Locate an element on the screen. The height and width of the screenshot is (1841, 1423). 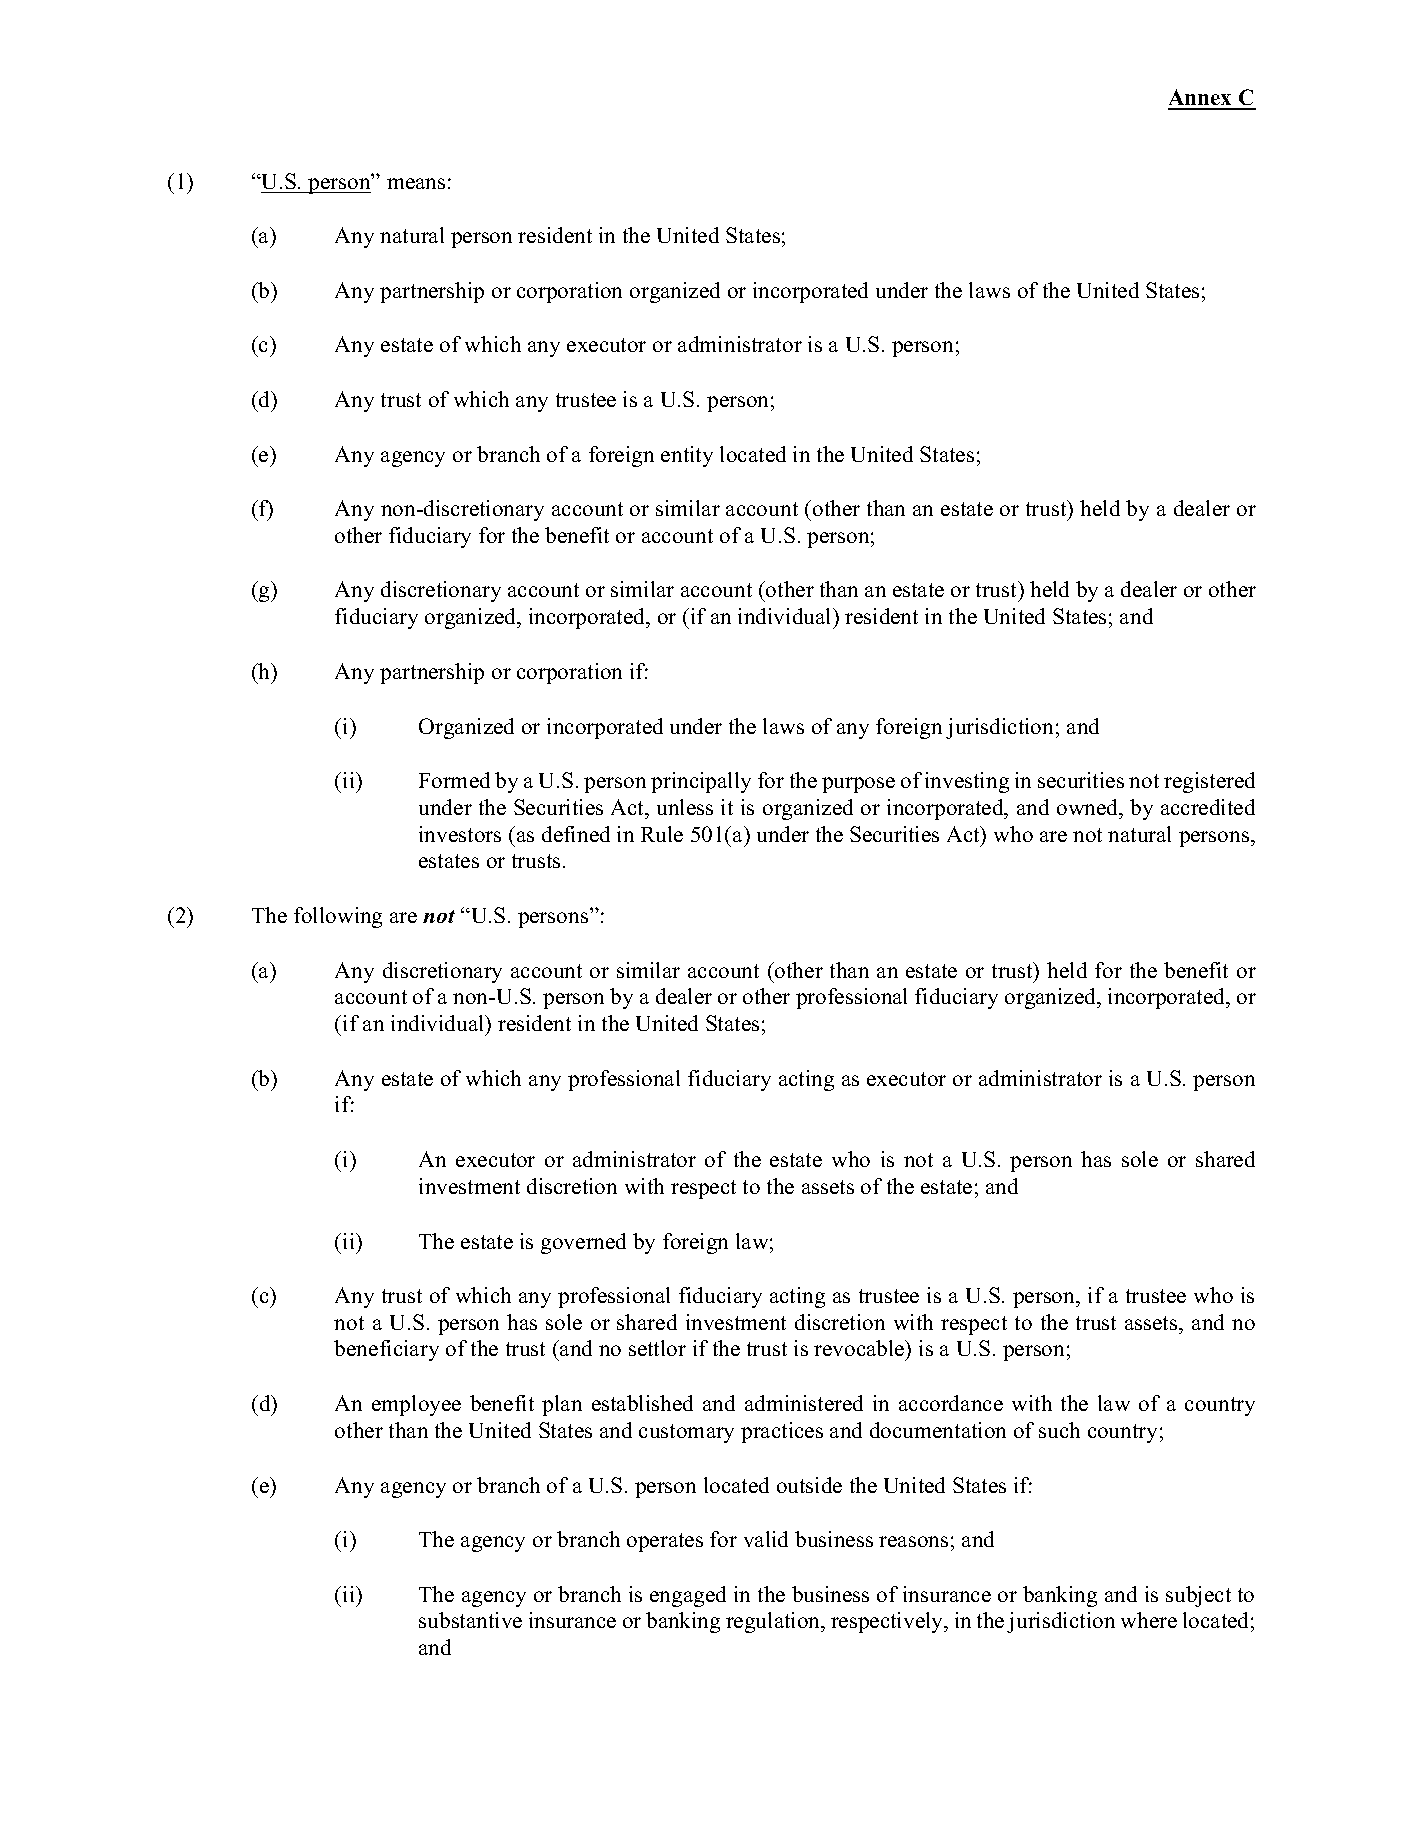
substantive is located at coordinates (470, 1620).
